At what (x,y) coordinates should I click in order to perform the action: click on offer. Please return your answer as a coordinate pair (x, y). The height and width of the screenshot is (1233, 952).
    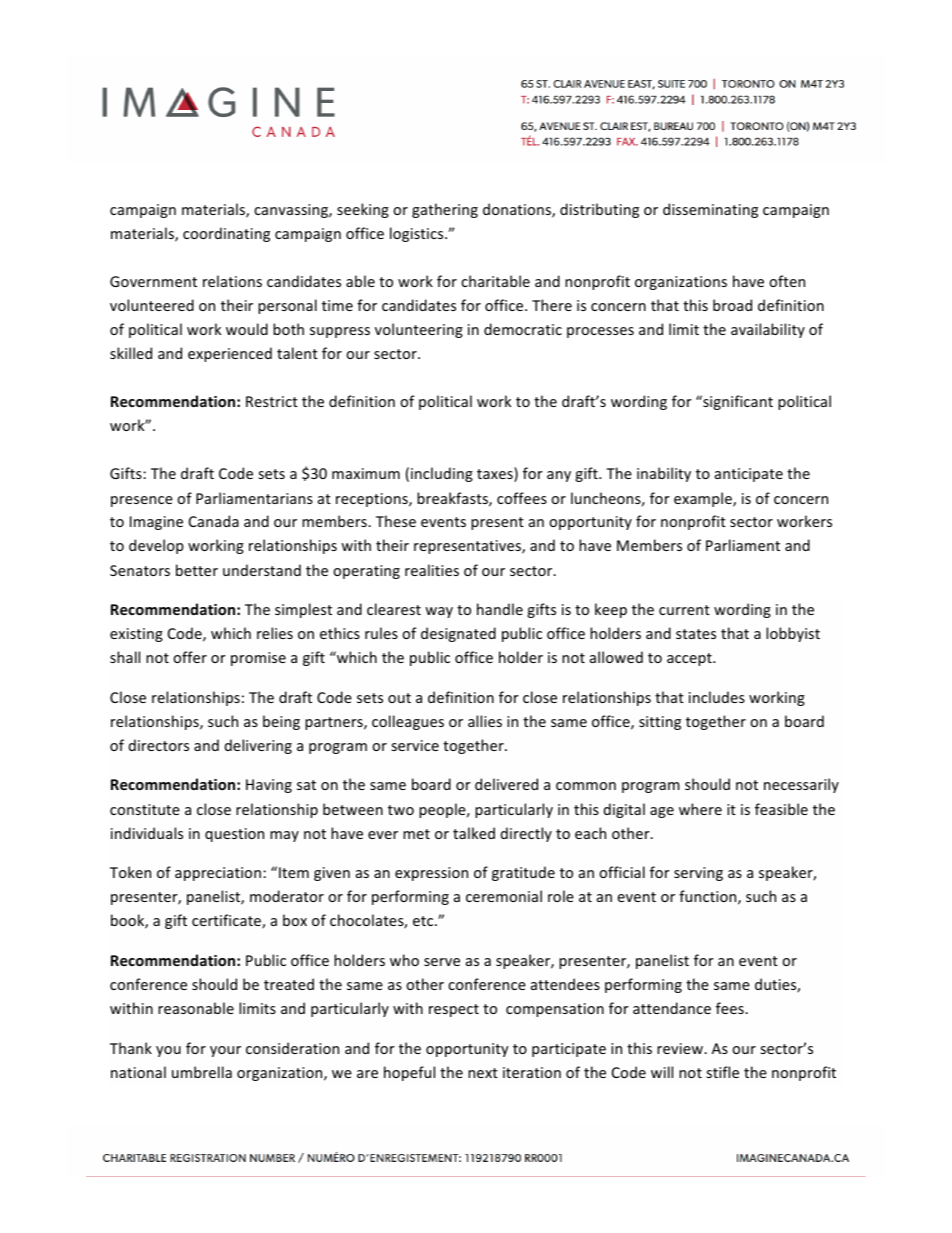
    Looking at the image, I should click on (190, 657).
